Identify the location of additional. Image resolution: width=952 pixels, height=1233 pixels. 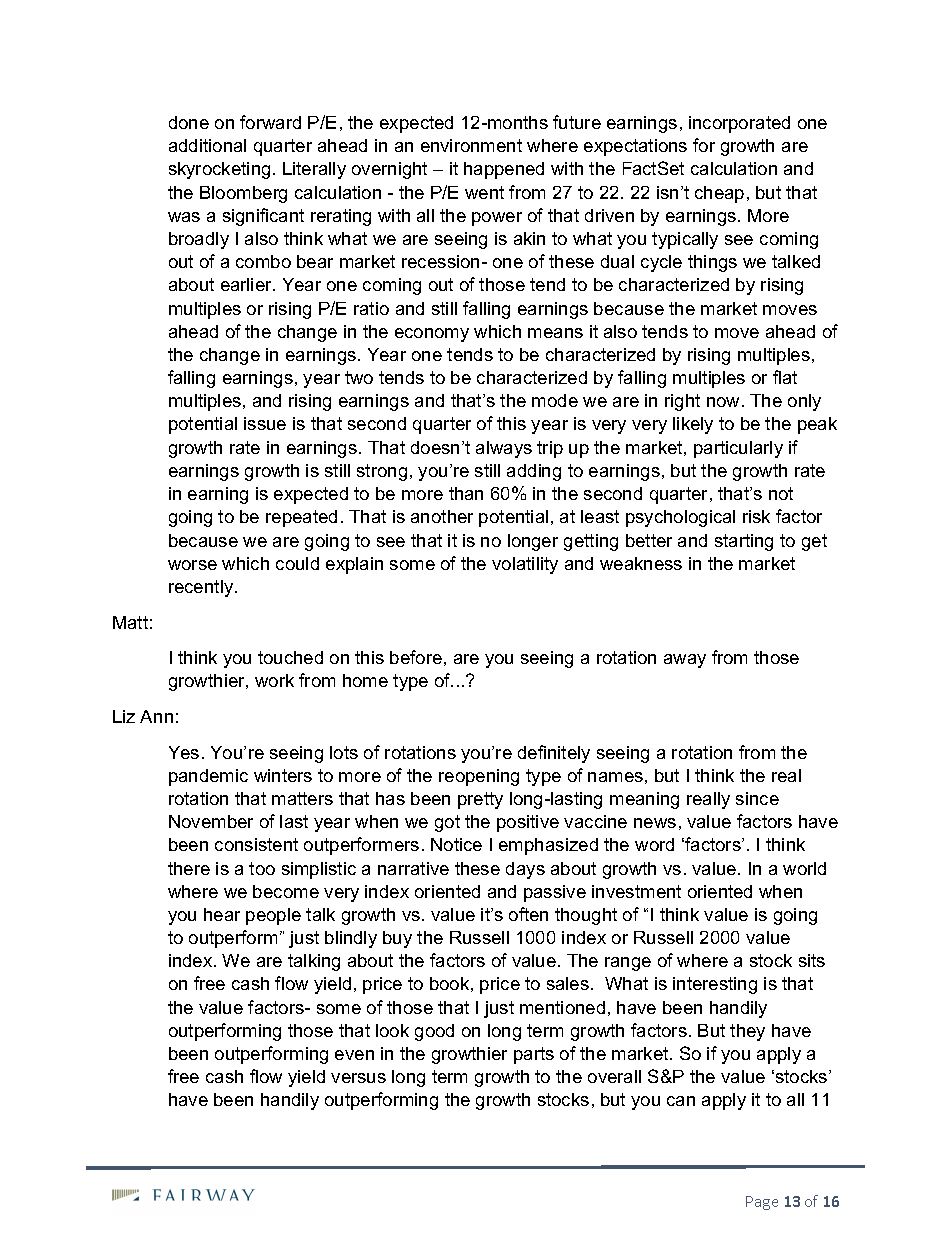
(207, 145).
